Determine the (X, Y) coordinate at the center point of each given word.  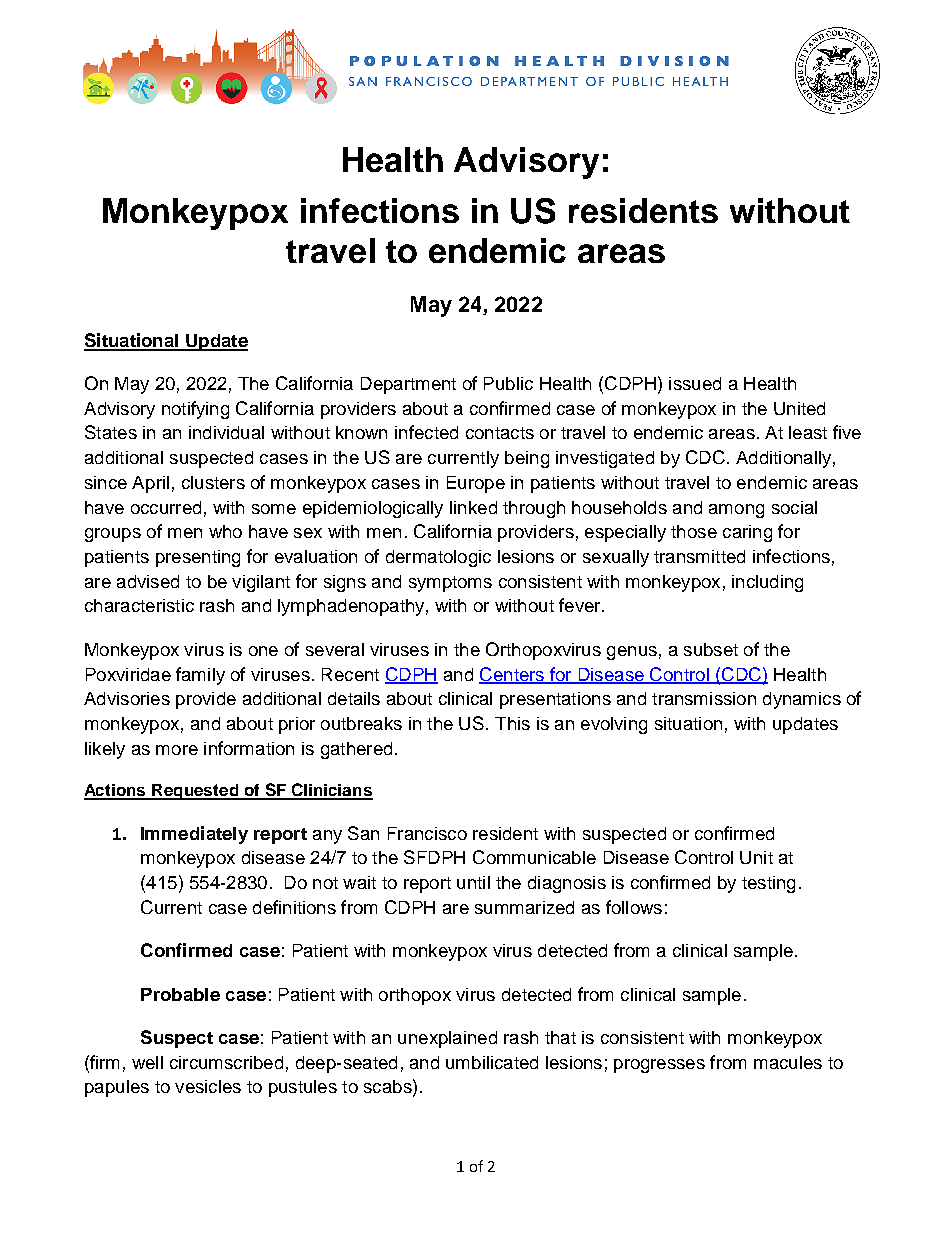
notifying (195, 410)
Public (508, 383)
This (512, 723)
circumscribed (226, 1062)
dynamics (802, 700)
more (177, 750)
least (808, 432)
